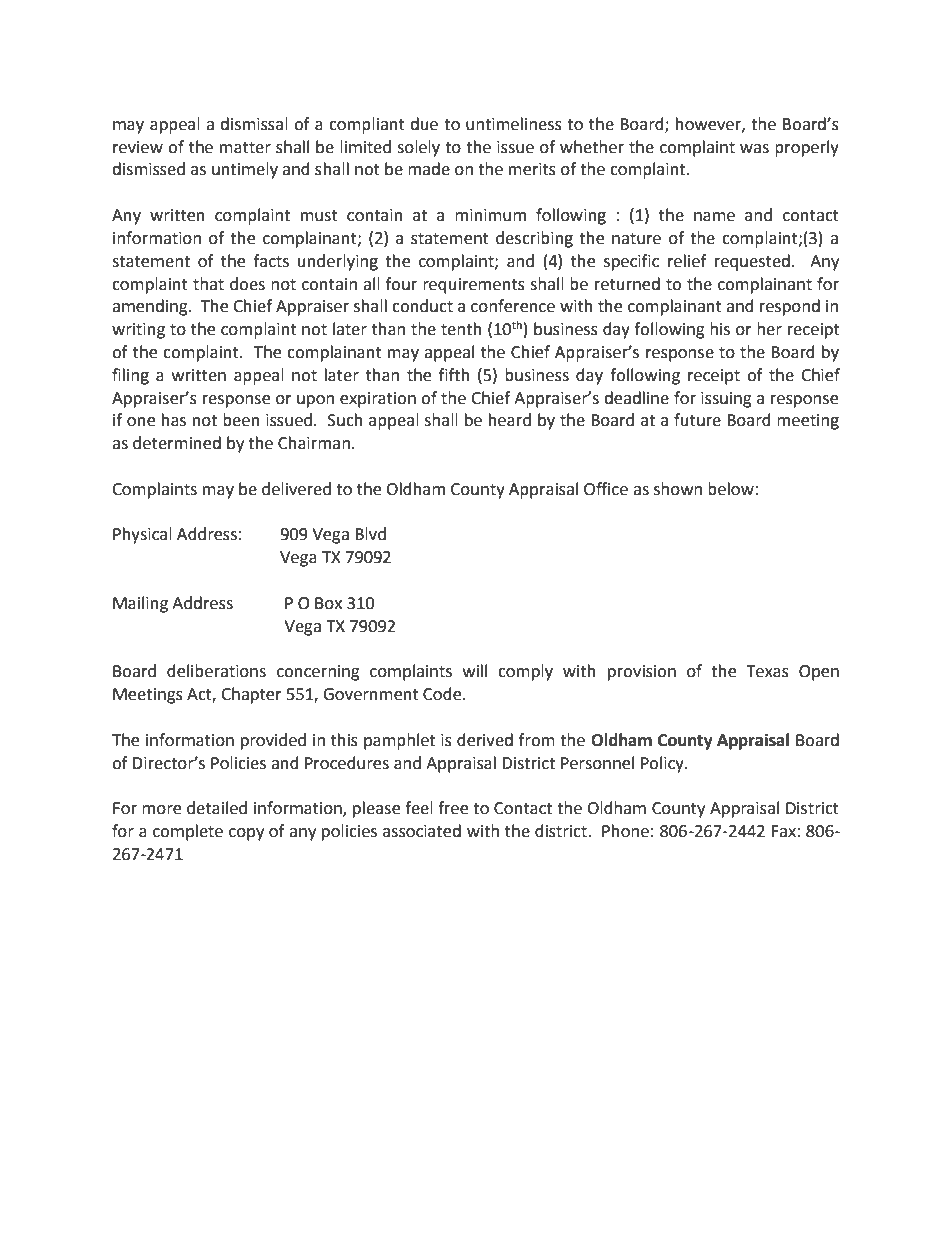 This screenshot has width=952, height=1233. I want to click on Texas, so click(767, 671).
